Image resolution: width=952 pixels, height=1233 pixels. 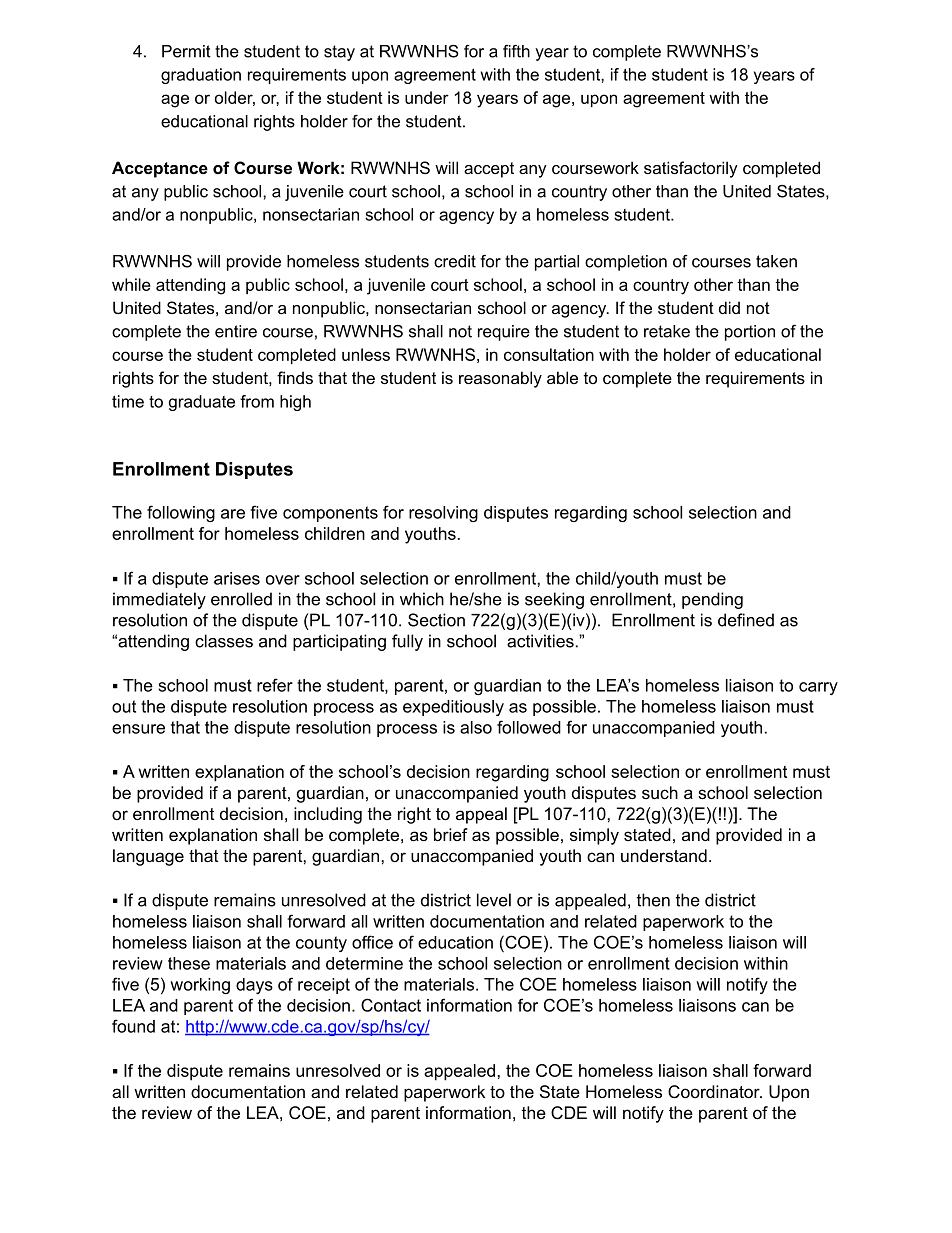 I want to click on fifth, so click(x=516, y=51).
